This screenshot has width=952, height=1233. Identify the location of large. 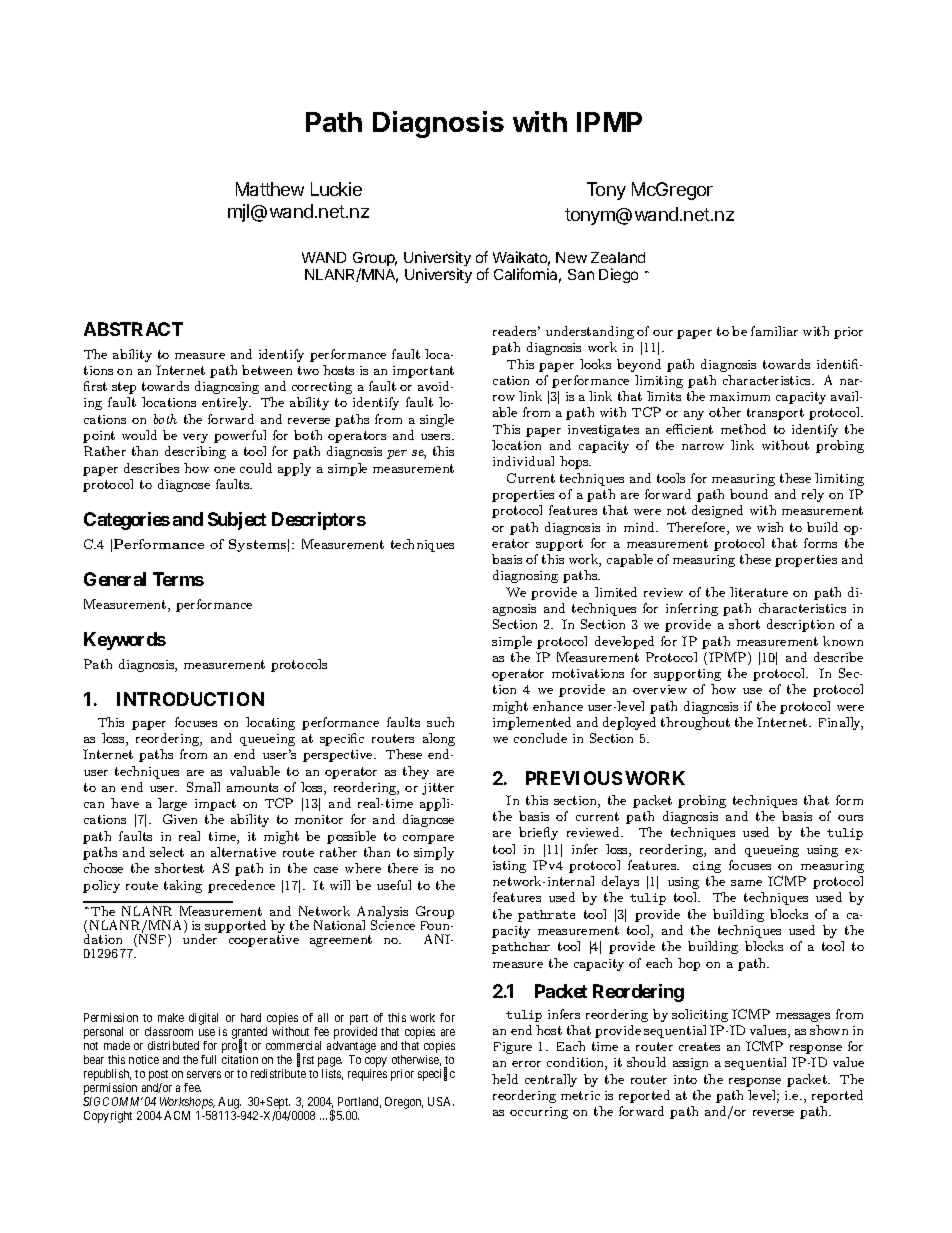
(172, 804).
